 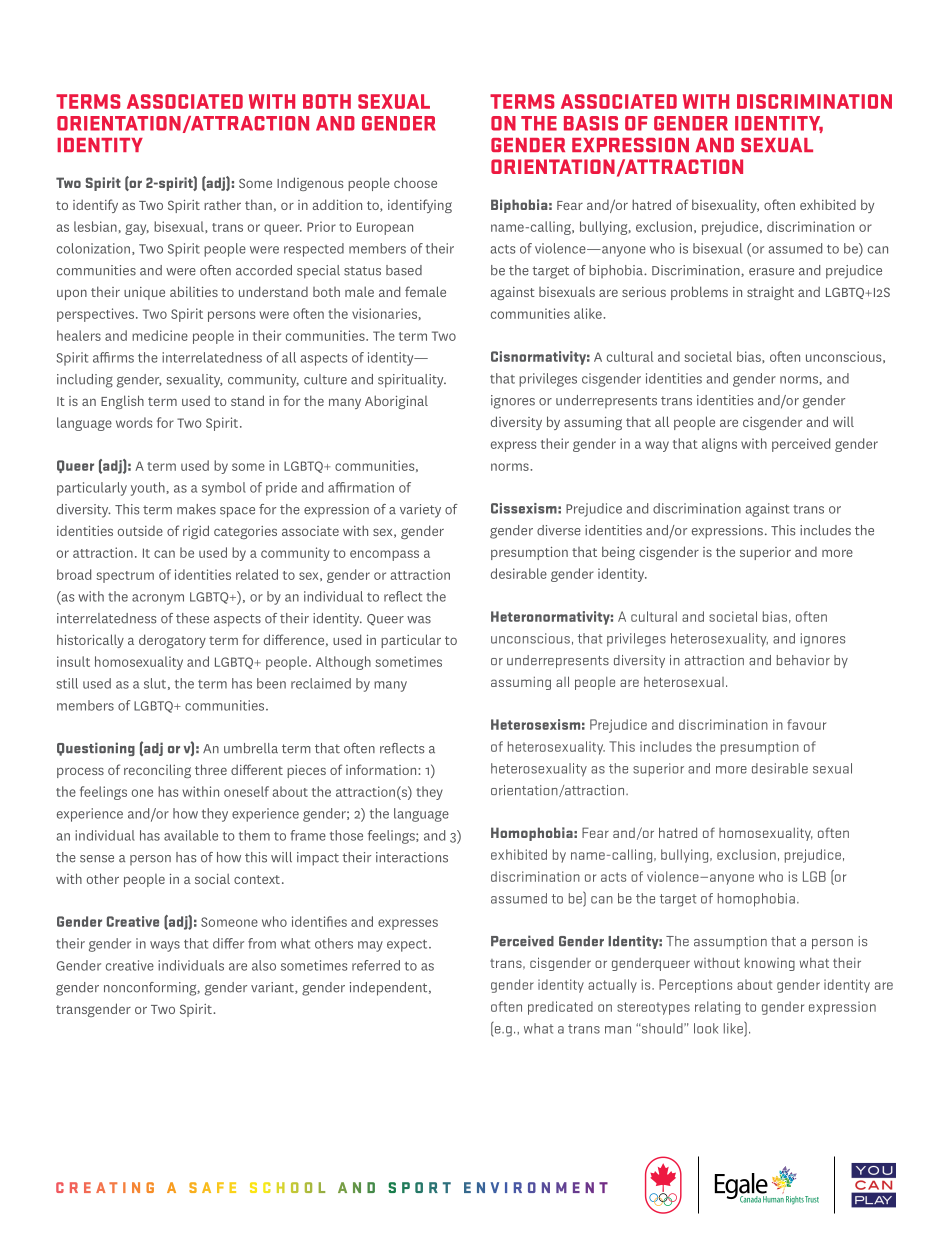 I want to click on problems, so click(x=699, y=293).
